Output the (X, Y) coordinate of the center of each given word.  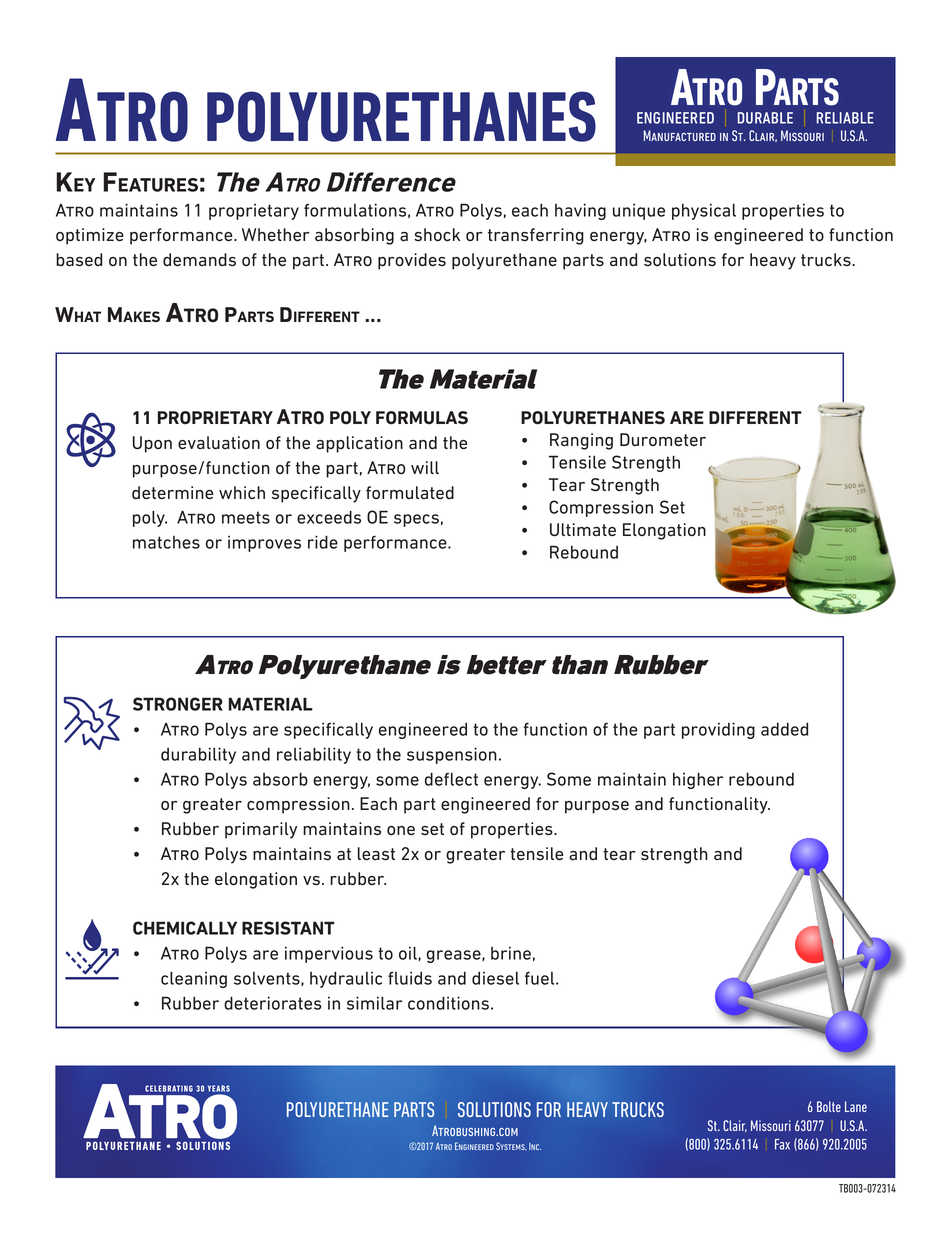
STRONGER (178, 704)
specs (416, 520)
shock (437, 235)
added (784, 729)
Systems (511, 1146)
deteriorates (272, 1003)
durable (765, 118)
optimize (90, 236)
